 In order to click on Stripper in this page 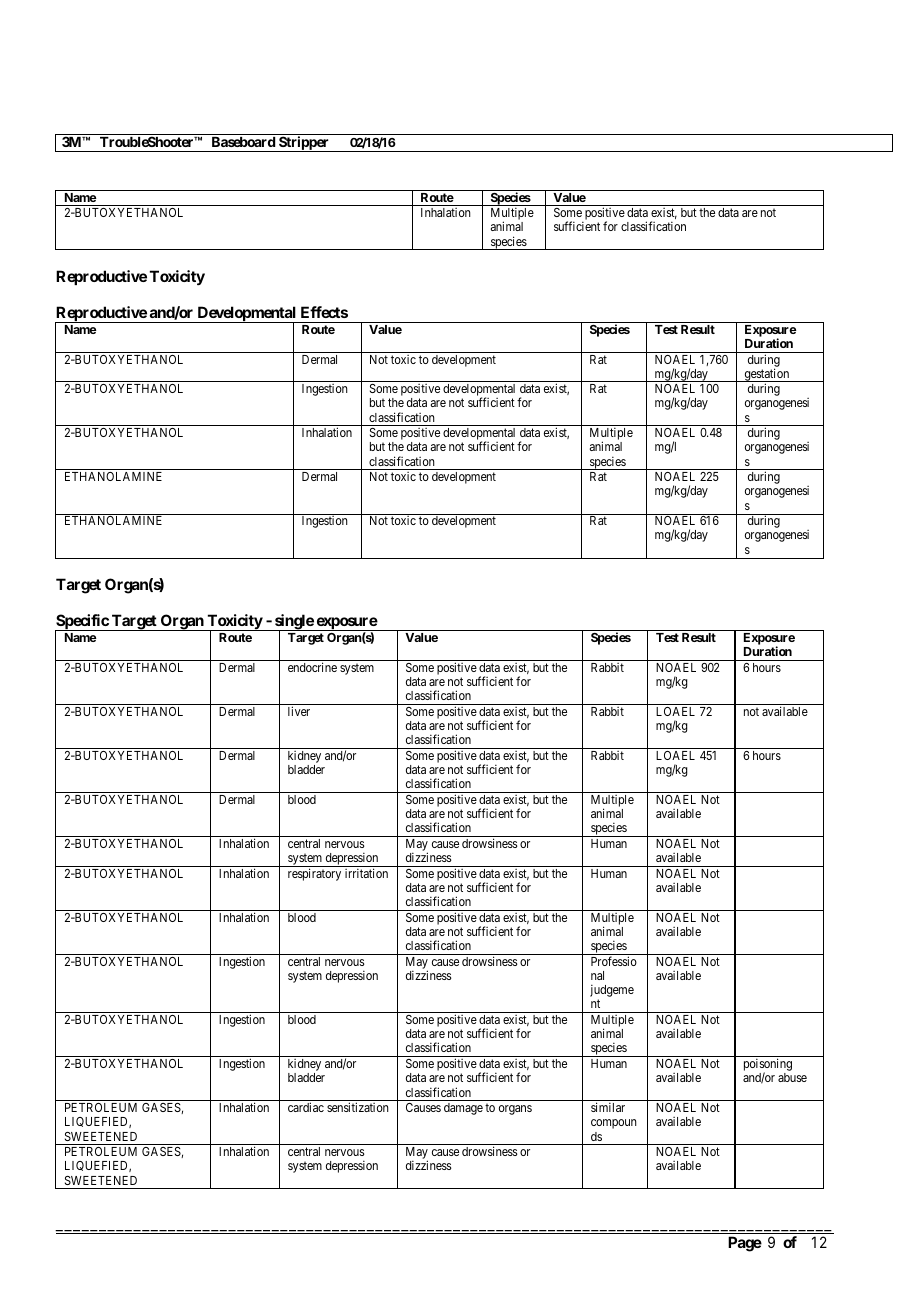, I will do `click(304, 144)`.
